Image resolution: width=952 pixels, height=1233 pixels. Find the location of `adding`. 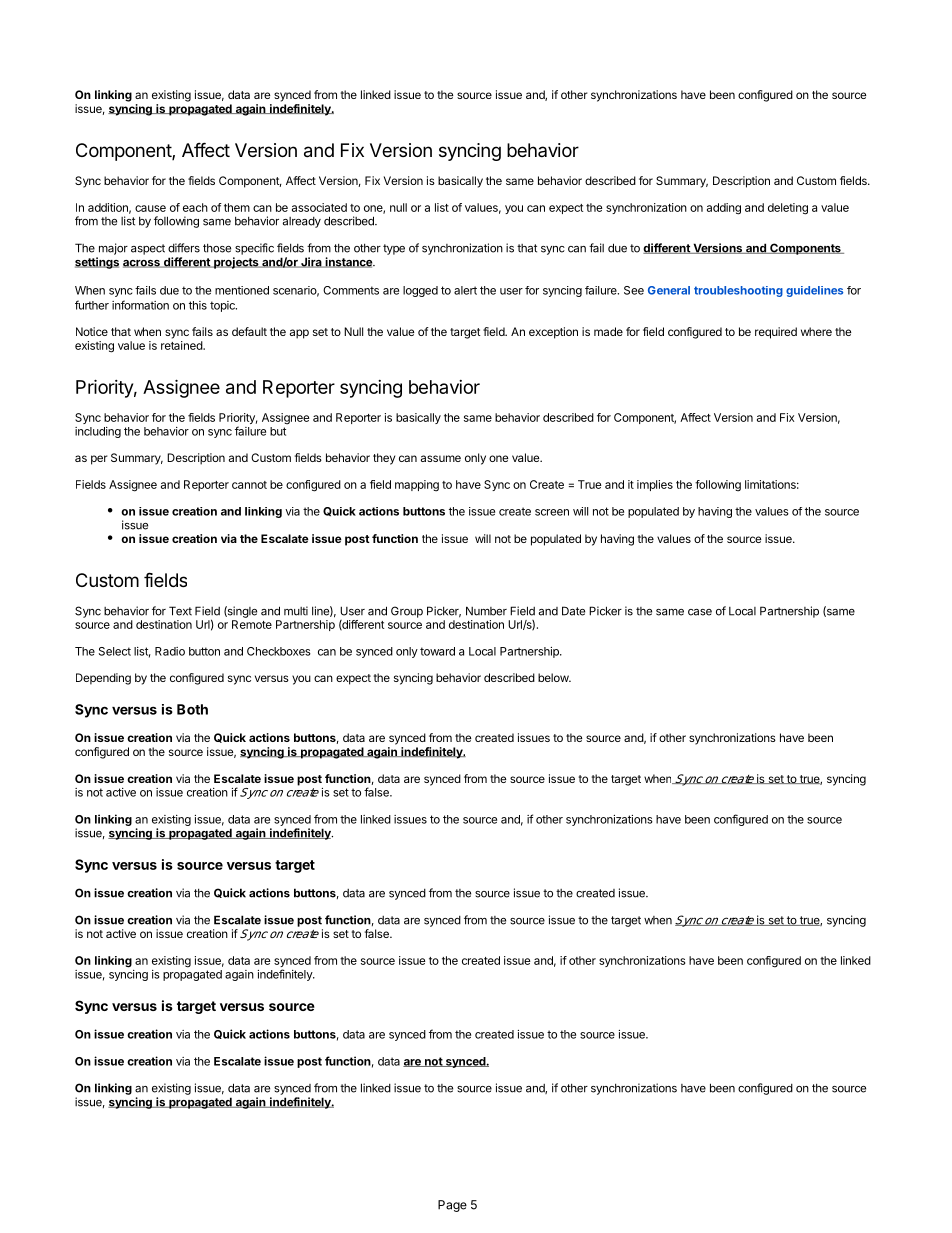

adding is located at coordinates (724, 209).
